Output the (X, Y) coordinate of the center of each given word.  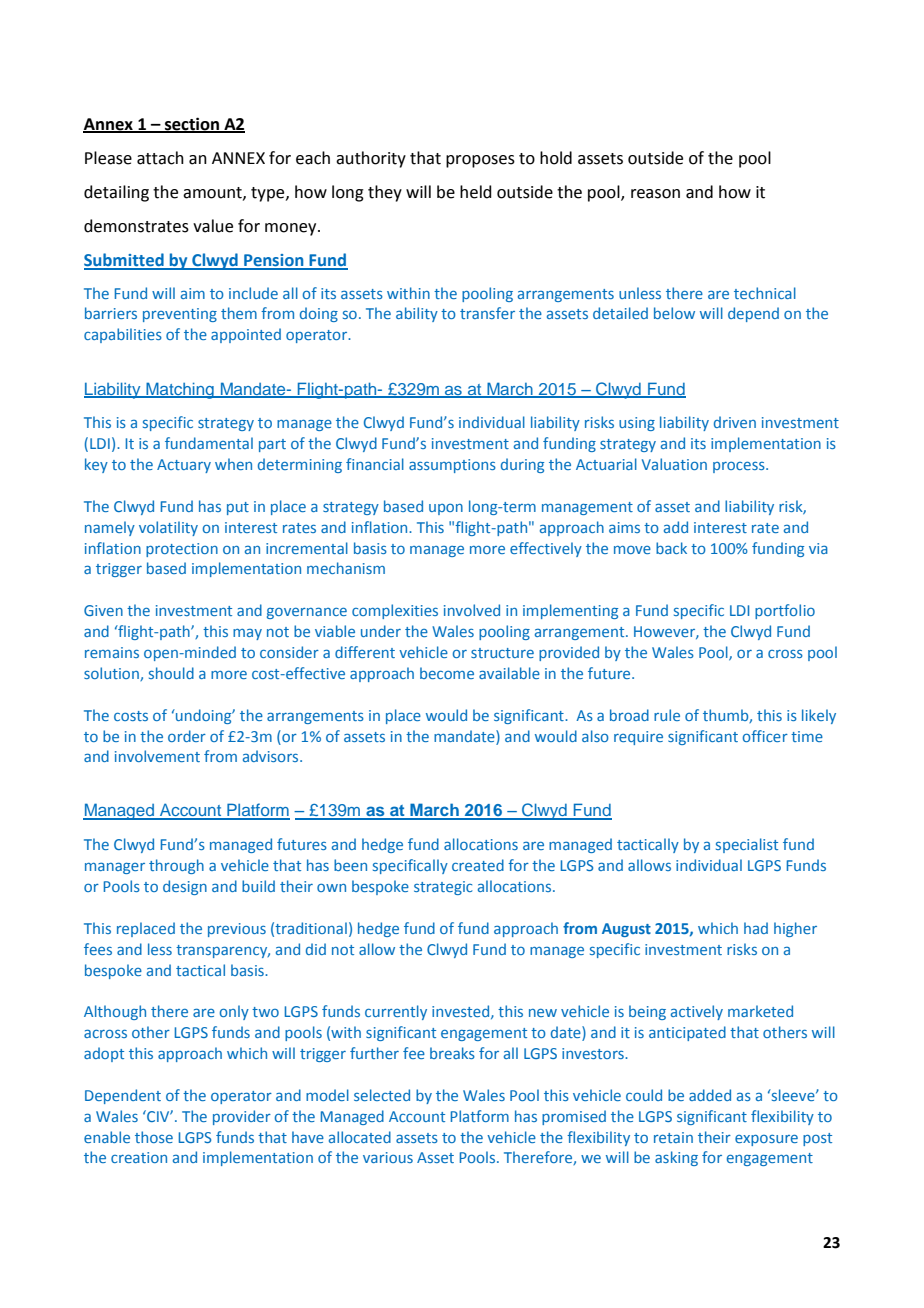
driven (735, 422)
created (478, 865)
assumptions (452, 466)
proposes (480, 161)
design (185, 887)
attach (160, 158)
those (154, 1137)
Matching (180, 390)
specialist (747, 845)
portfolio (785, 611)
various (388, 1157)
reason (655, 194)
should (171, 673)
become (447, 673)
